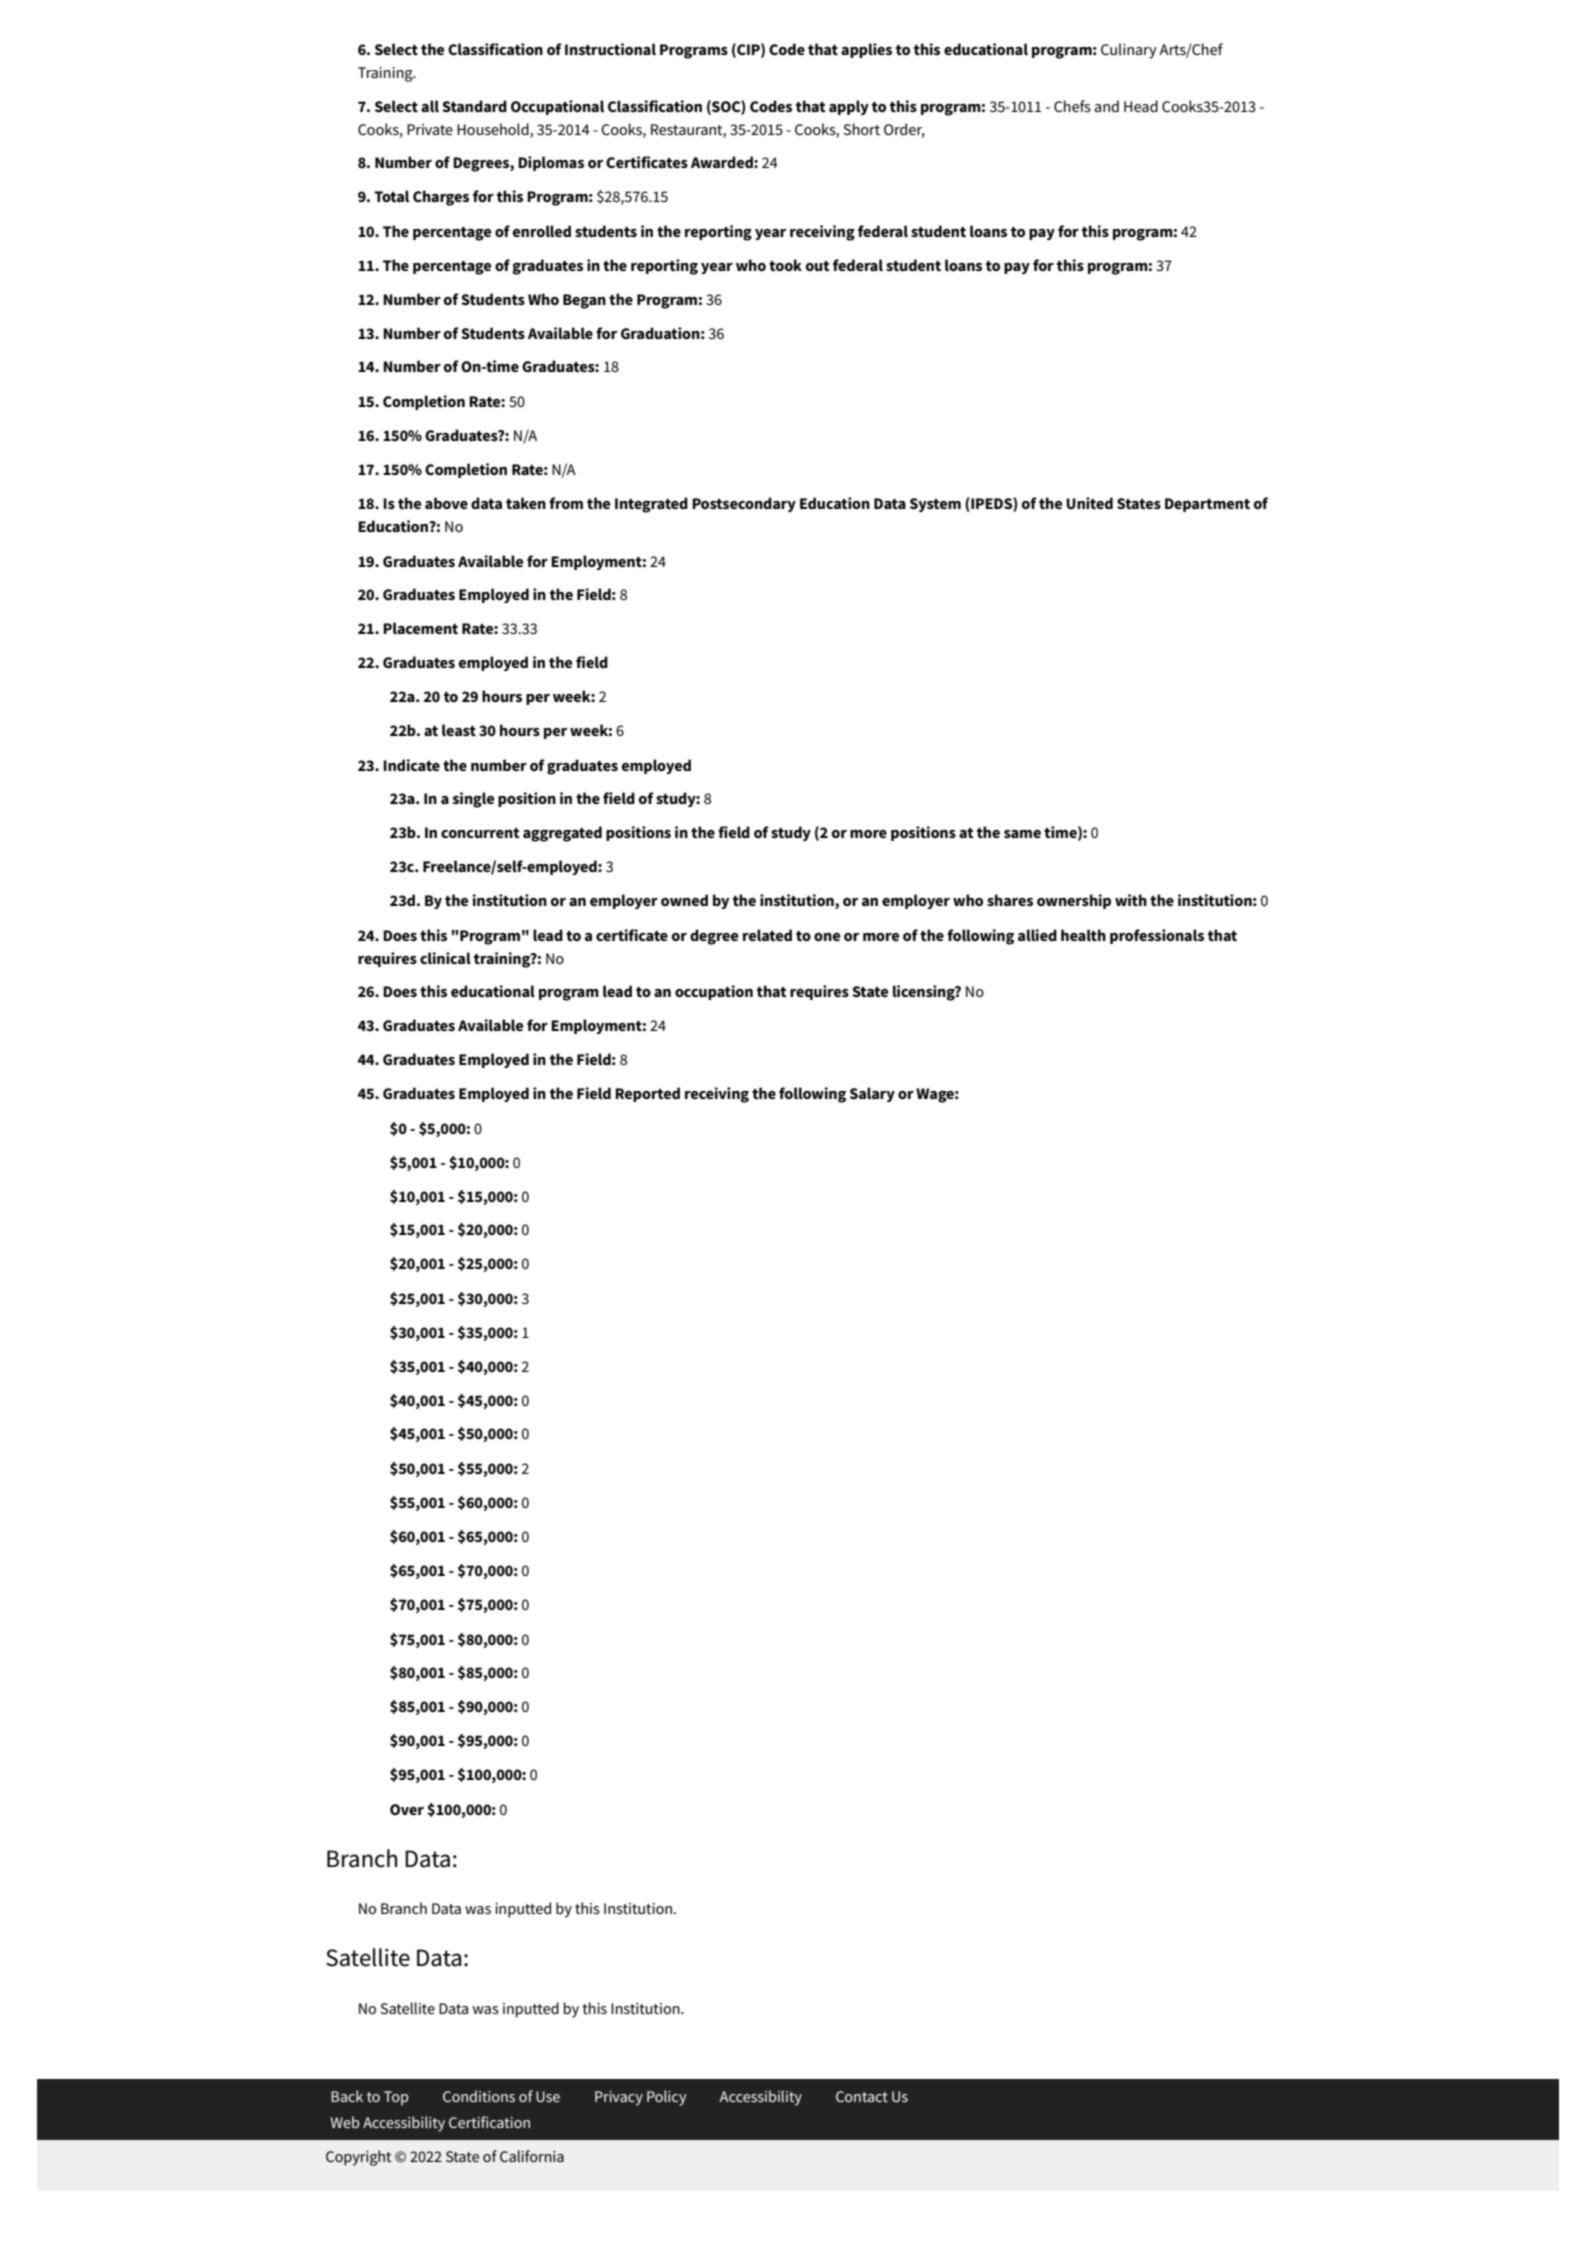 Image resolution: width=1595 pixels, height=2256 pixels. Describe the element at coordinates (1083, 935) in the page. I see `health` at that location.
